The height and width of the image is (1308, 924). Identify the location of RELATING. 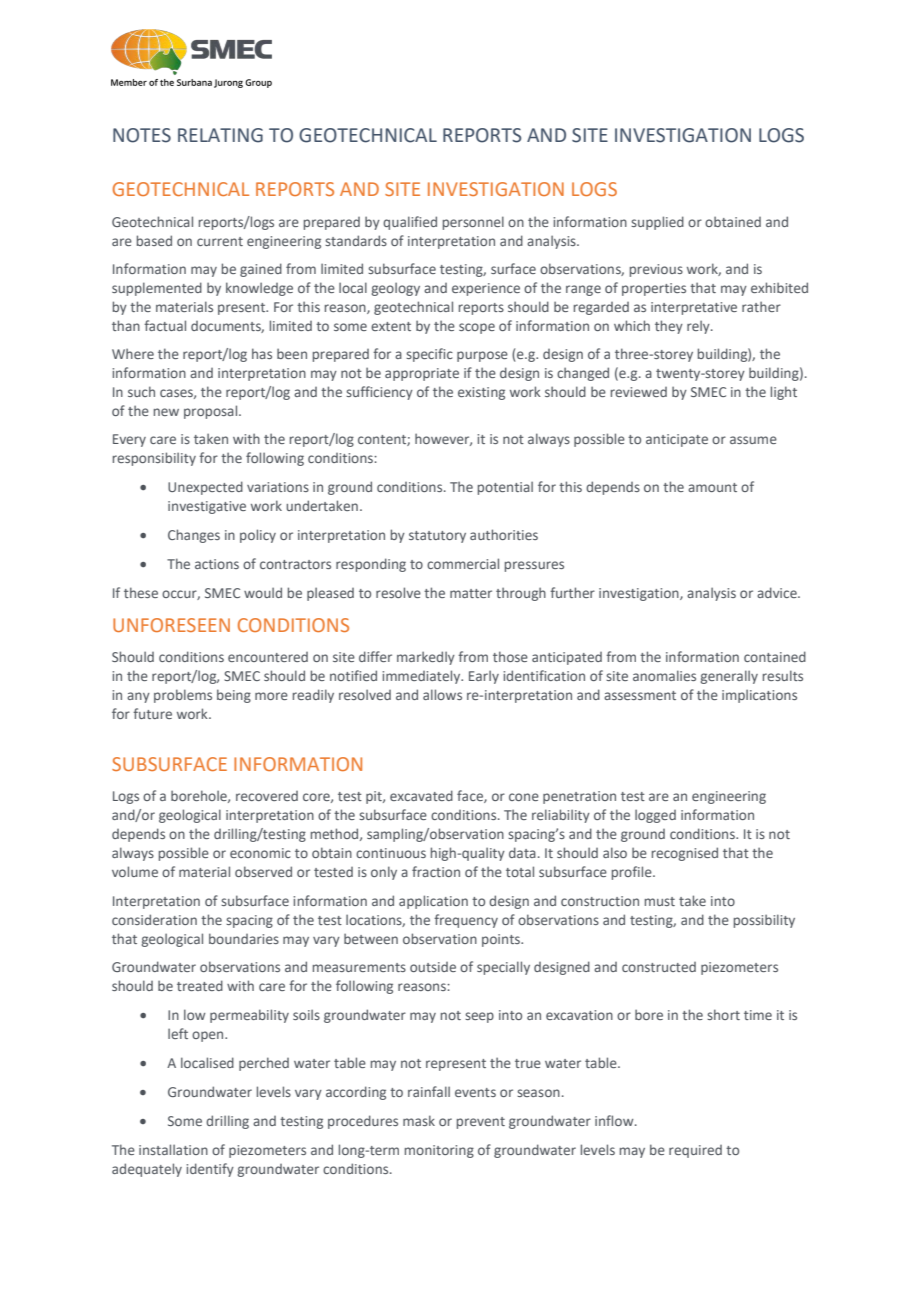
(220, 135).
